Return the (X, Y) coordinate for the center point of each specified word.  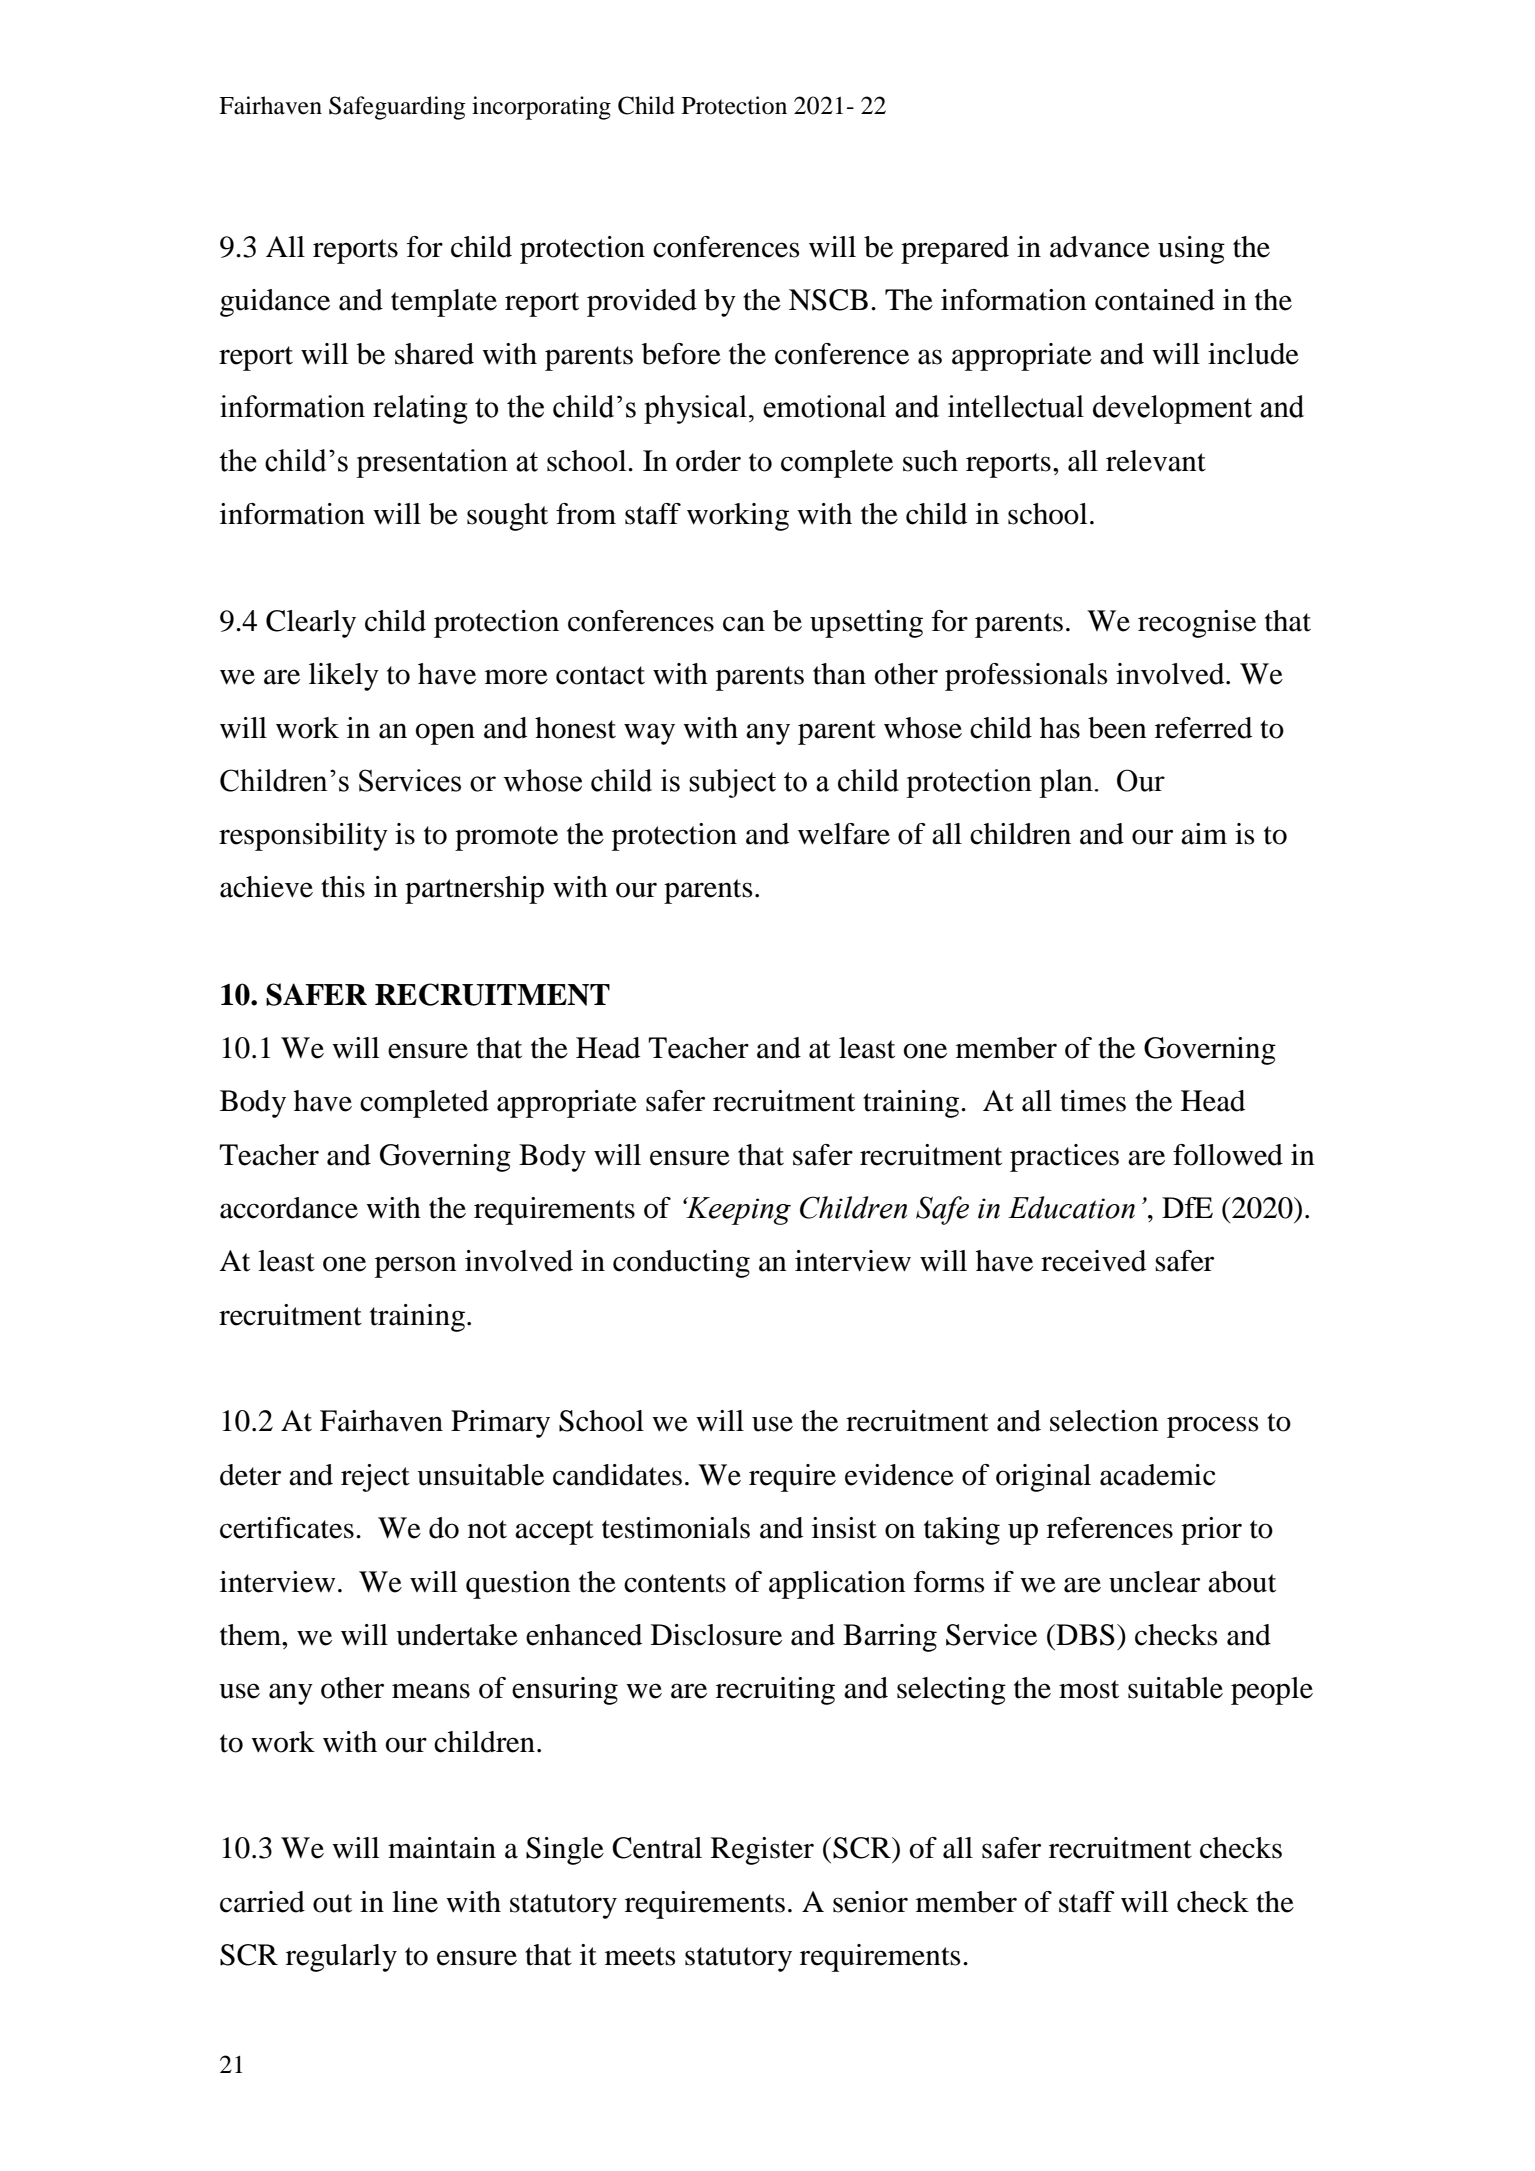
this (343, 887)
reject (375, 1478)
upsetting (866, 624)
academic (1158, 1475)
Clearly (311, 624)
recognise (1197, 624)
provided (642, 303)
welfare (844, 834)
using (1191, 250)
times (1093, 1101)
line (415, 1902)
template (444, 303)
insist (844, 1528)
